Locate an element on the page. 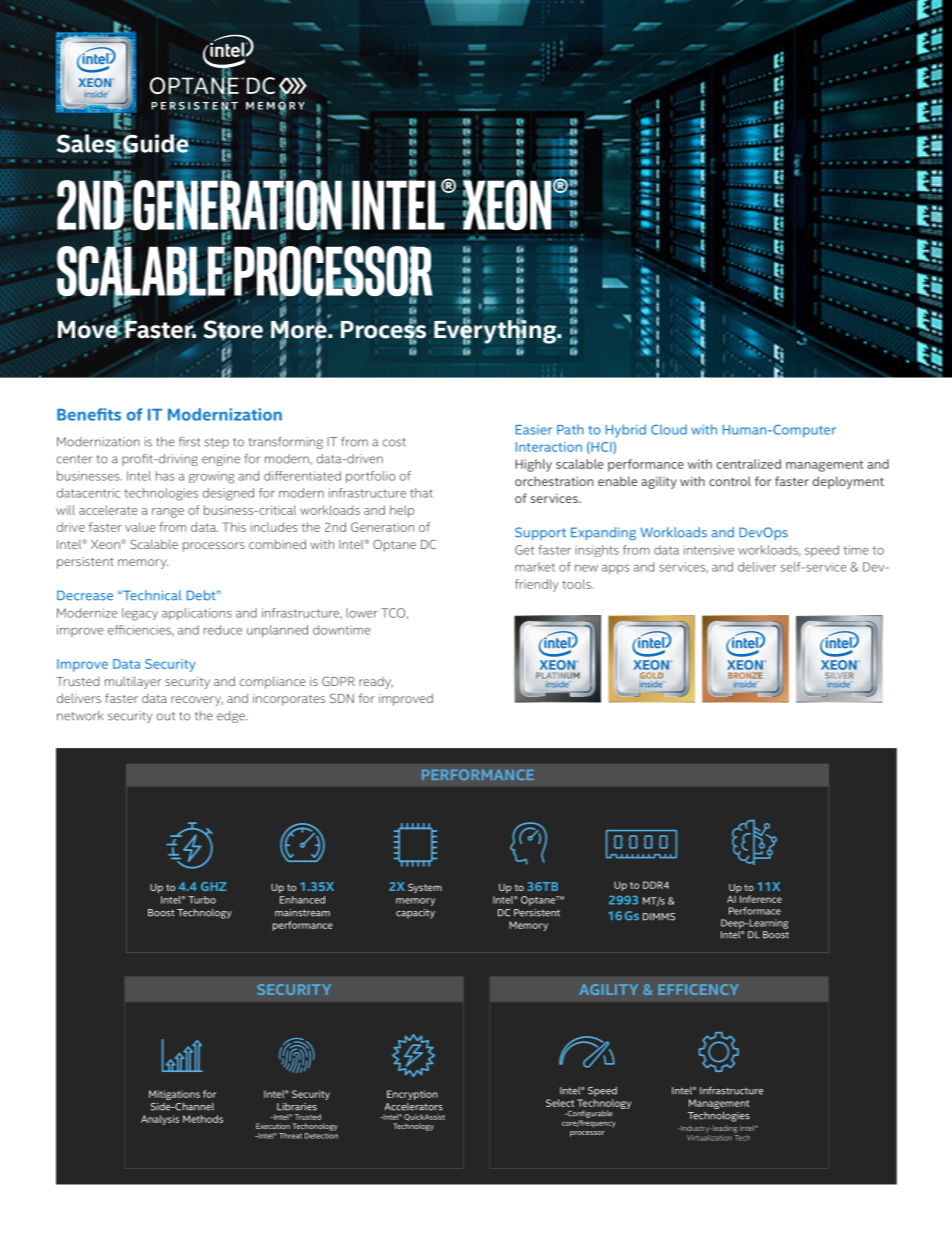  out is located at coordinates (166, 716).
